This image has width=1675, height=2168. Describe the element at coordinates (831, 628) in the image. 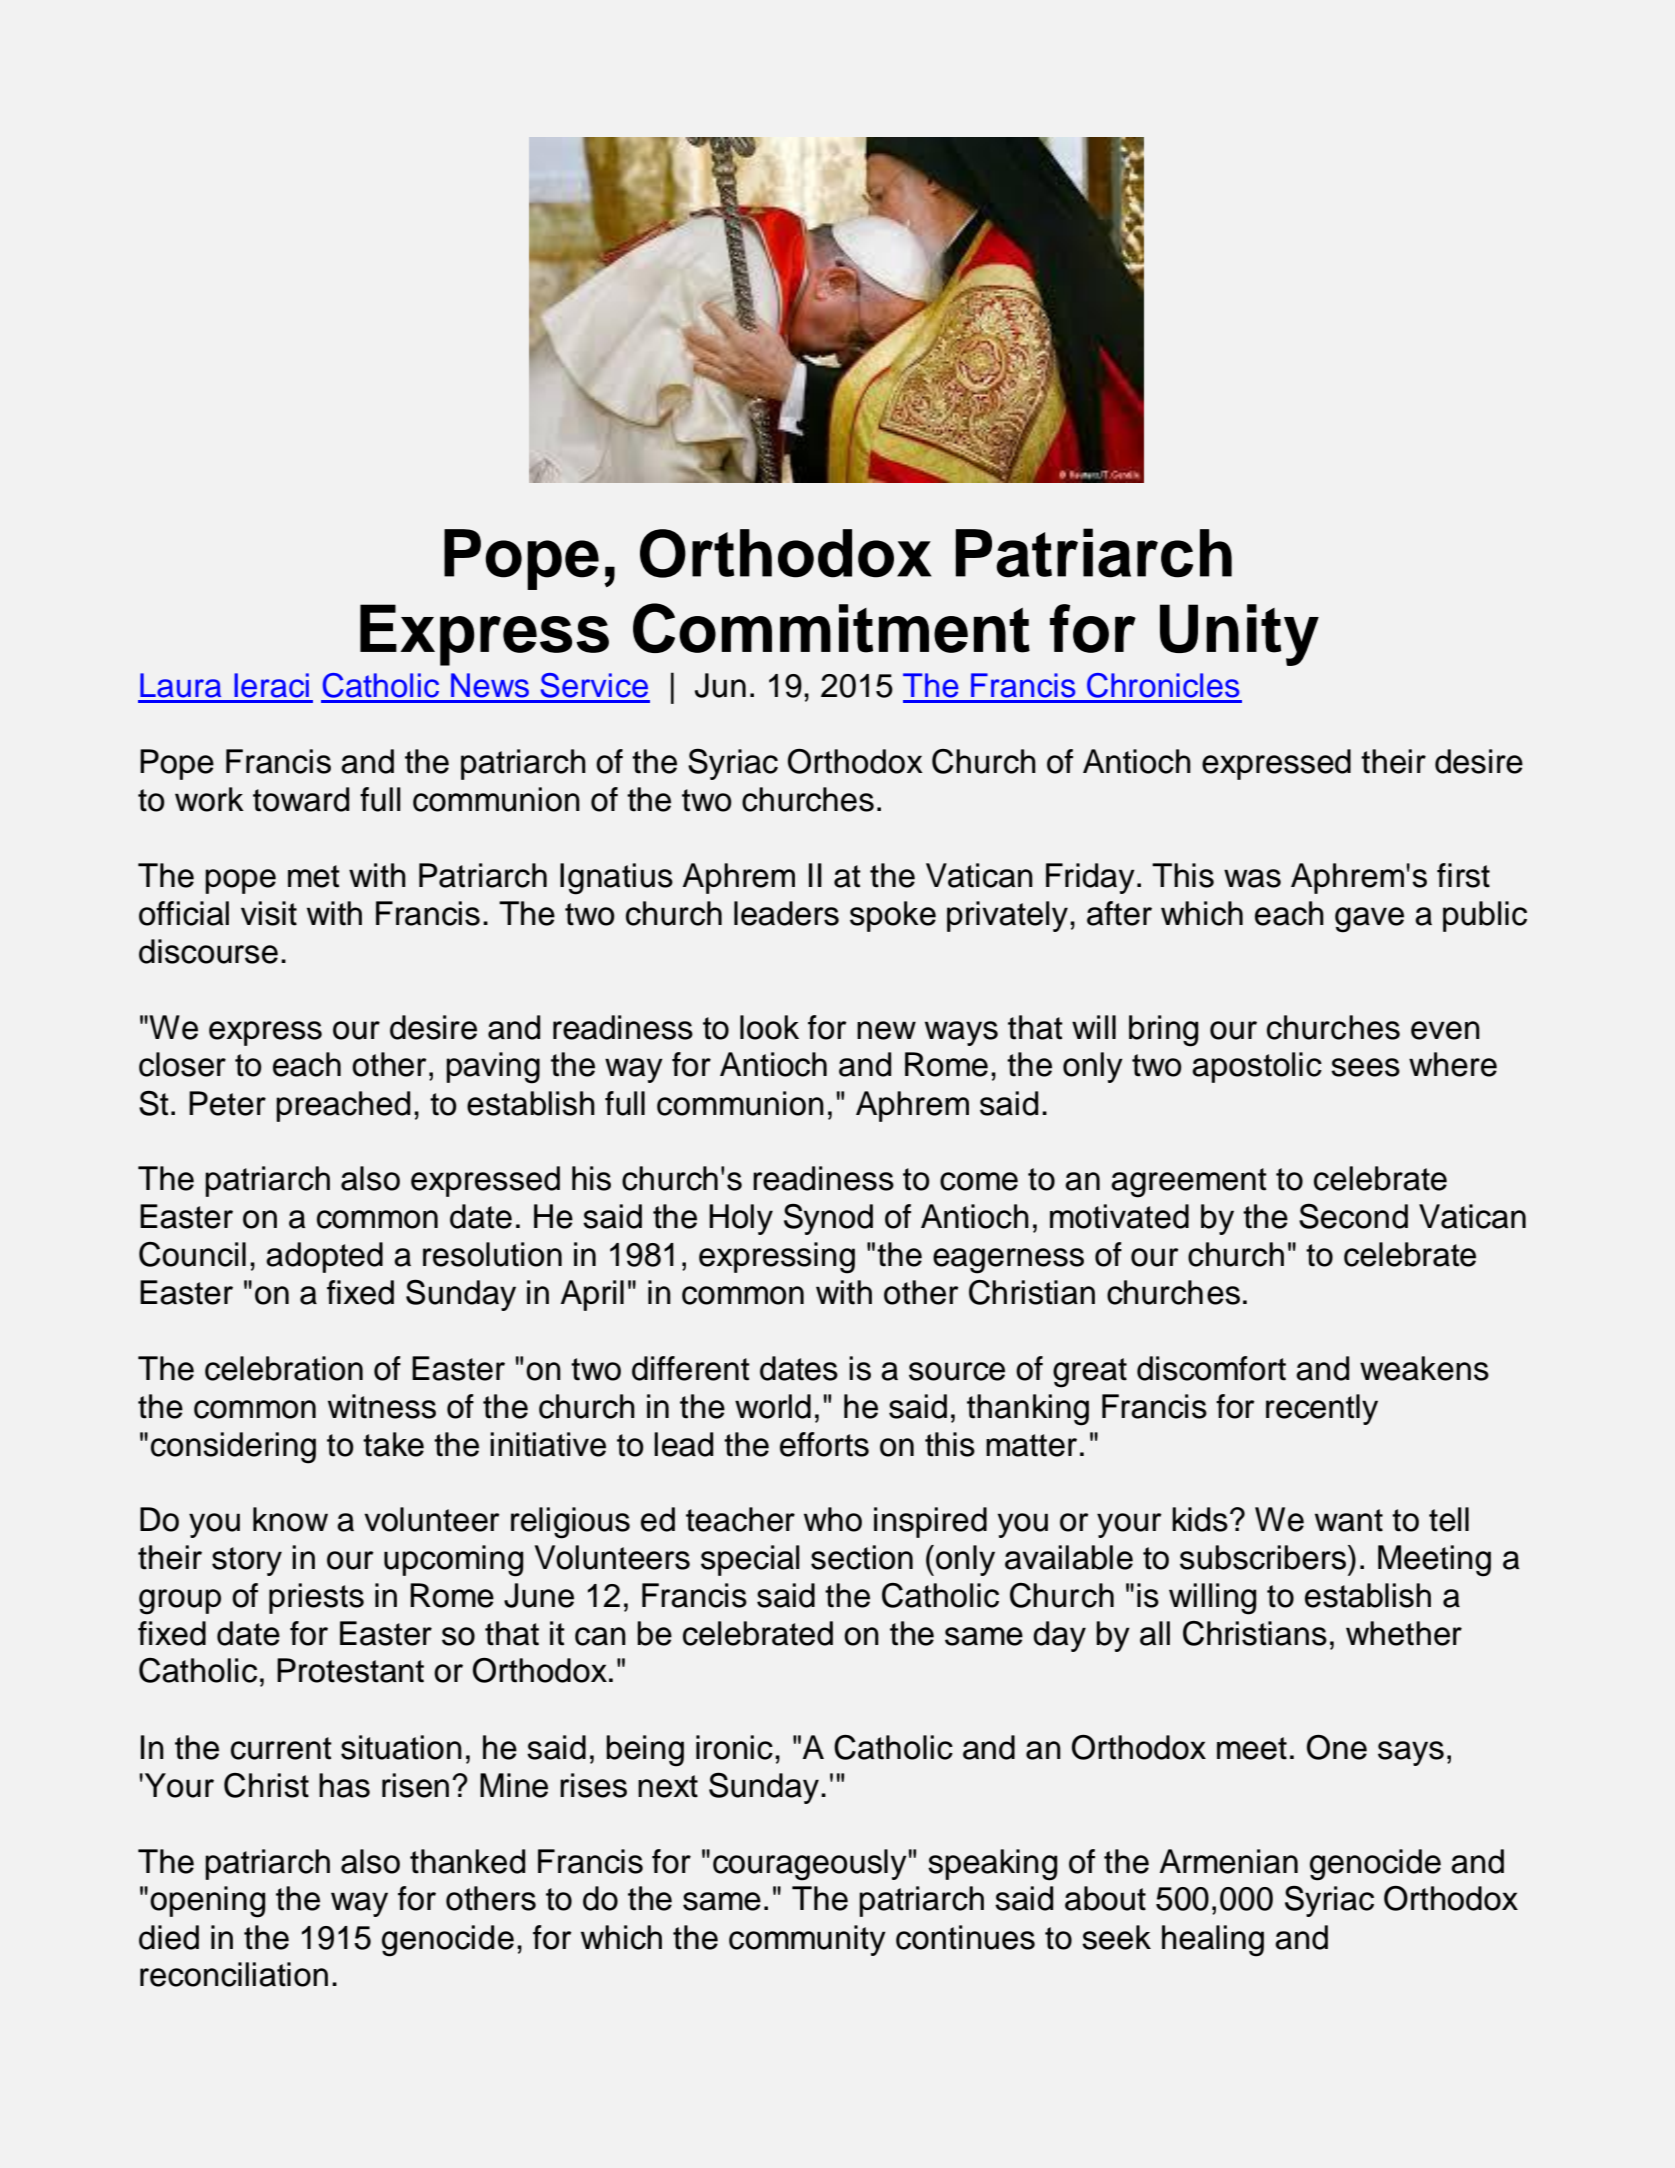

I see `Commitment` at that location.
